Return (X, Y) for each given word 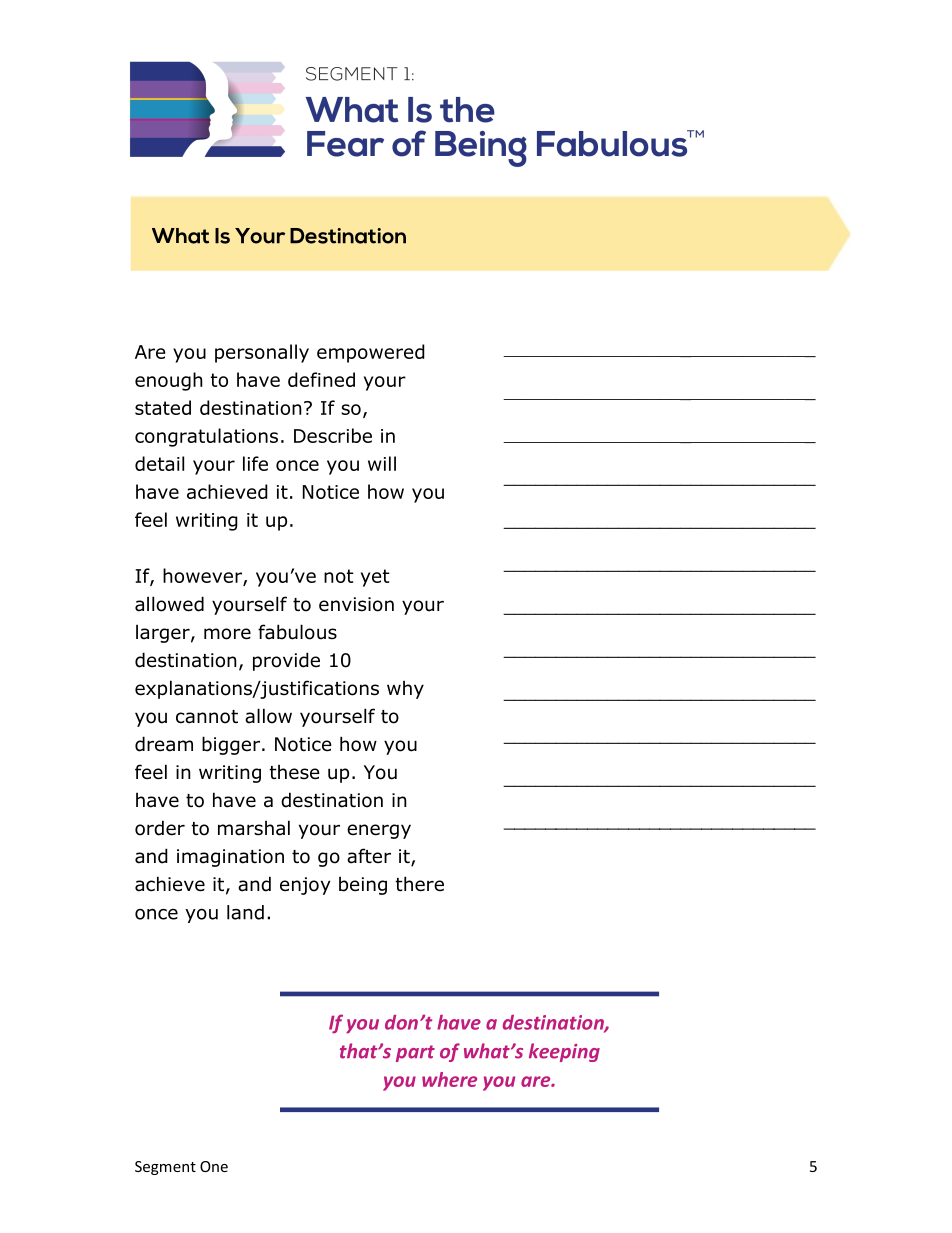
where (449, 1079)
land (245, 912)
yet (375, 578)
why (405, 690)
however (203, 577)
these (295, 772)
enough (169, 381)
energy (379, 831)
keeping (564, 1052)
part (415, 1053)
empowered (371, 353)
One (214, 1166)
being (363, 886)
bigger (232, 745)
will (382, 463)
